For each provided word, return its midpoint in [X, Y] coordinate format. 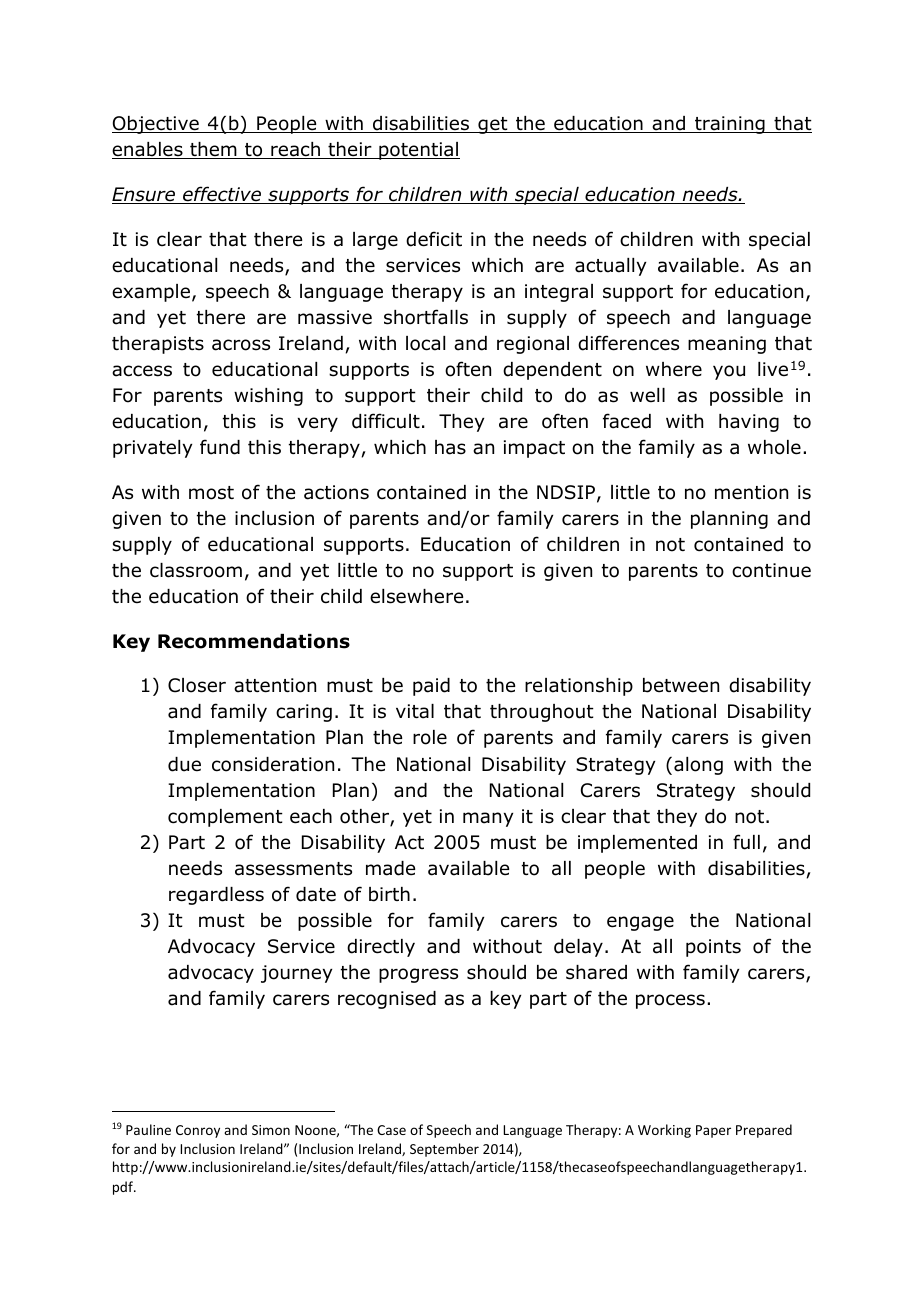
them [213, 150]
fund [220, 447]
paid [431, 687]
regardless [216, 896]
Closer [197, 685]
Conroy [198, 1131]
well [647, 395]
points [713, 948]
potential [418, 151]
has [450, 447]
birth [389, 894]
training [730, 125]
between [681, 685]
